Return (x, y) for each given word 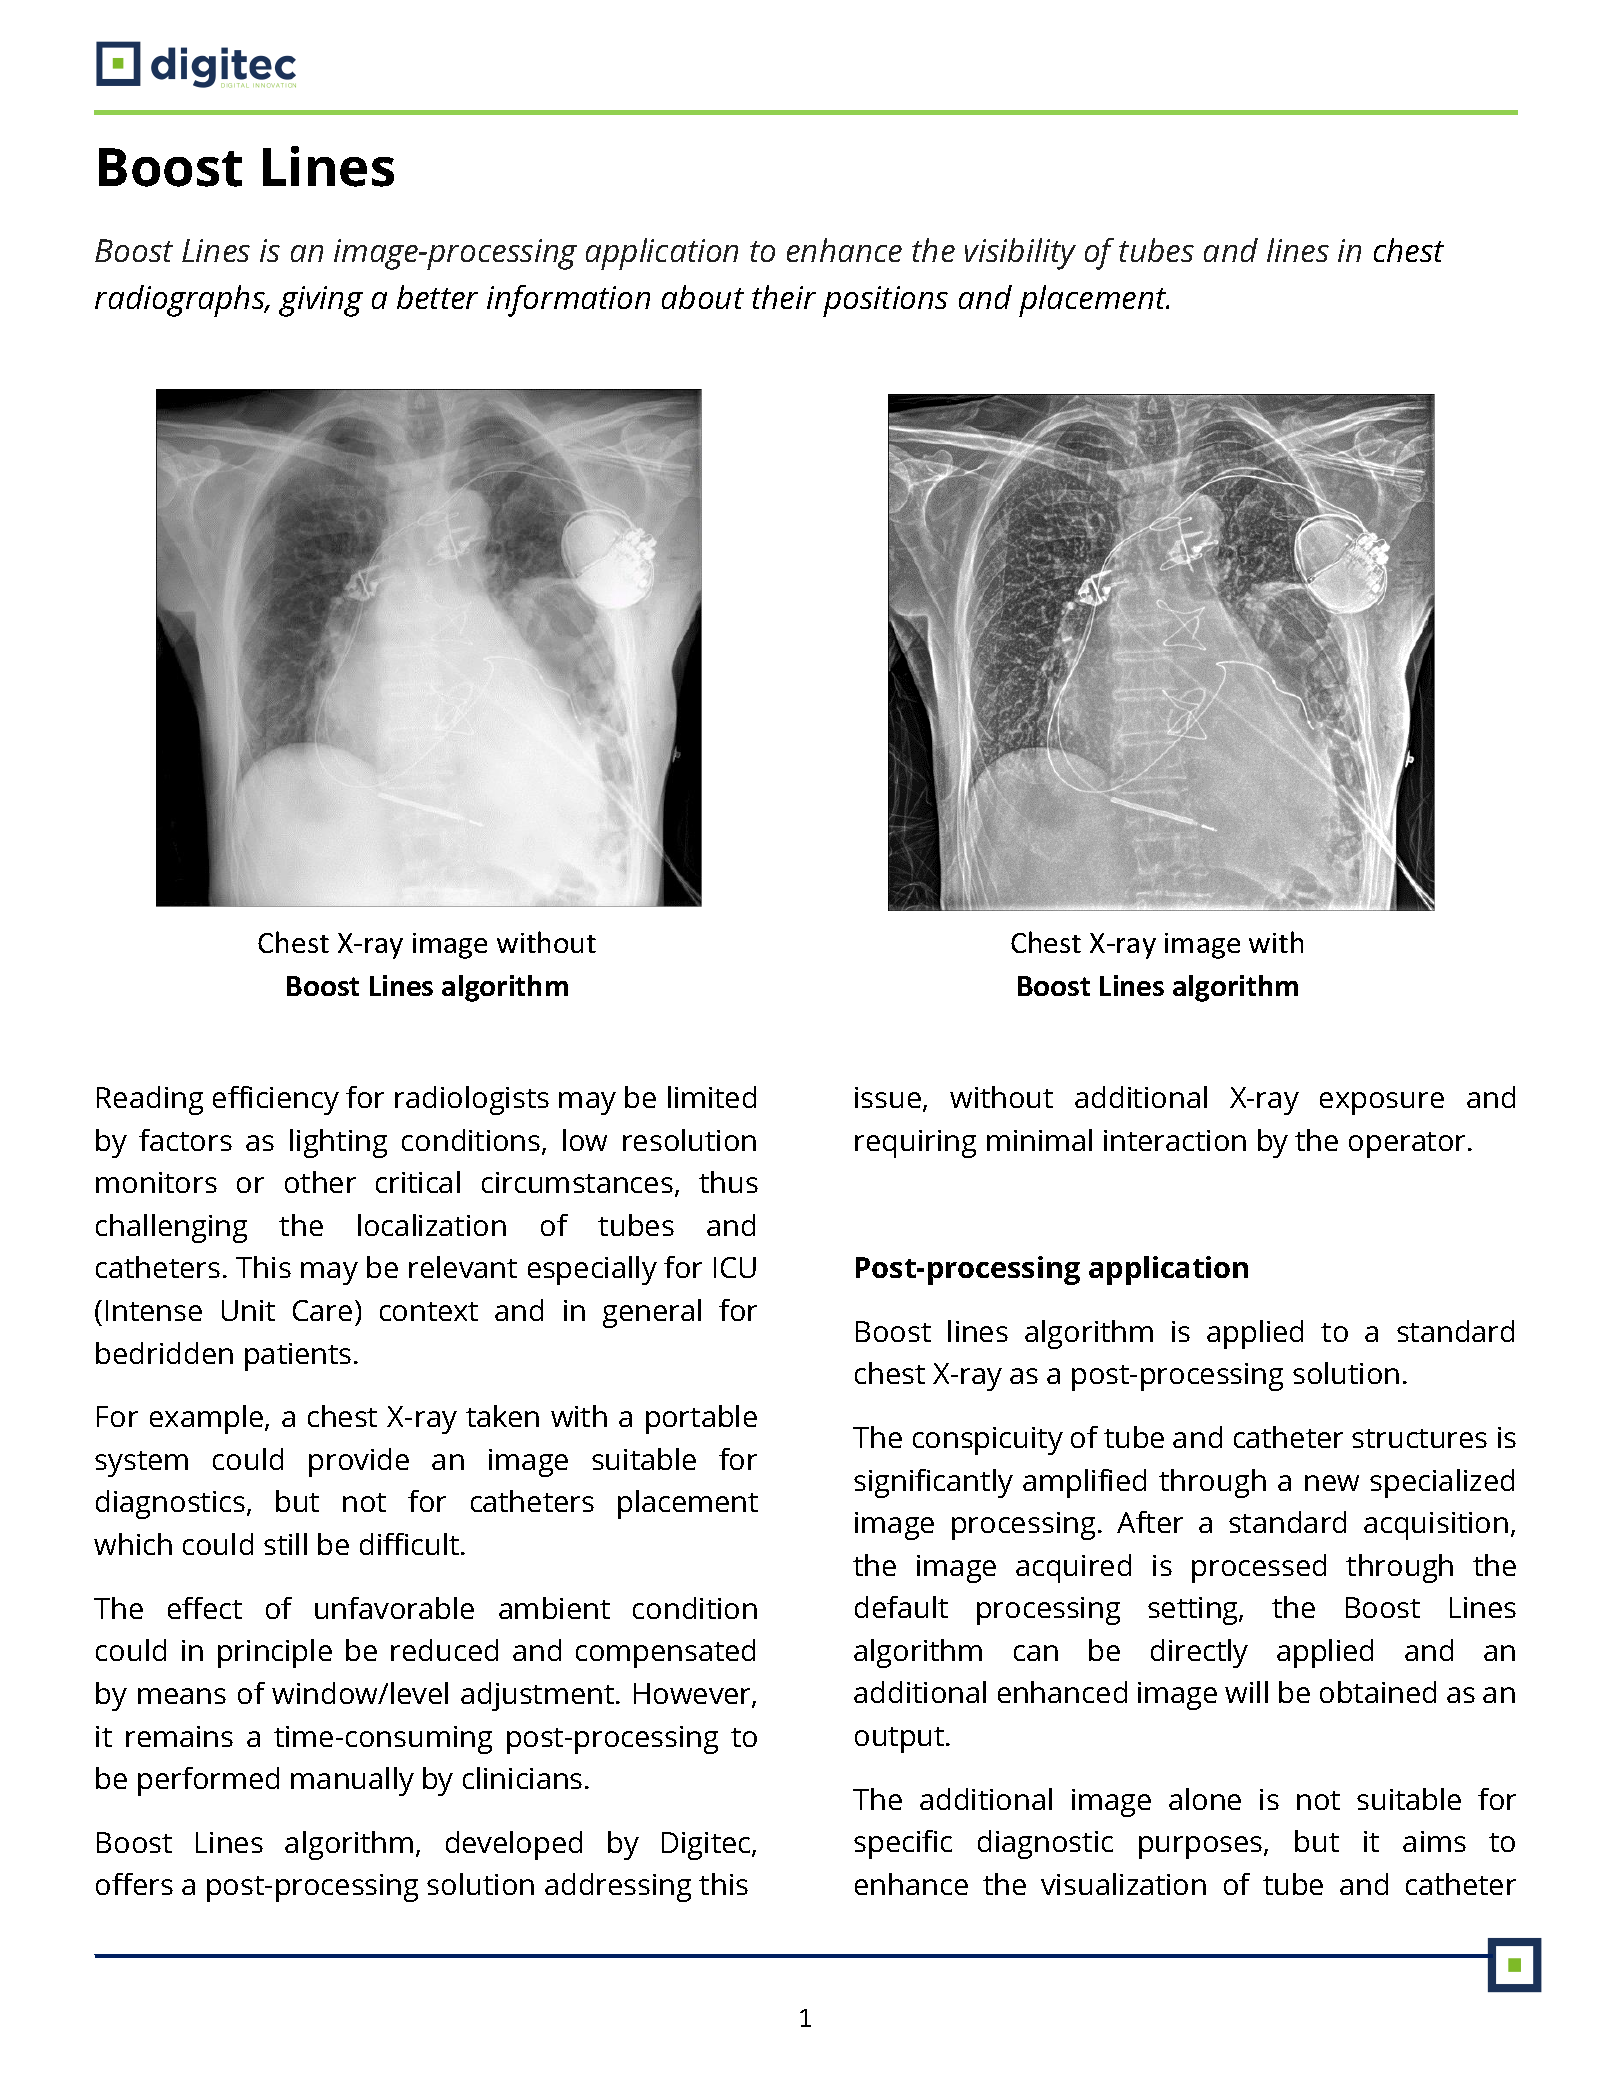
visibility (1020, 254)
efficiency (276, 1100)
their (784, 297)
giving (321, 301)
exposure (1382, 1103)
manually (352, 1781)
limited (712, 1097)
